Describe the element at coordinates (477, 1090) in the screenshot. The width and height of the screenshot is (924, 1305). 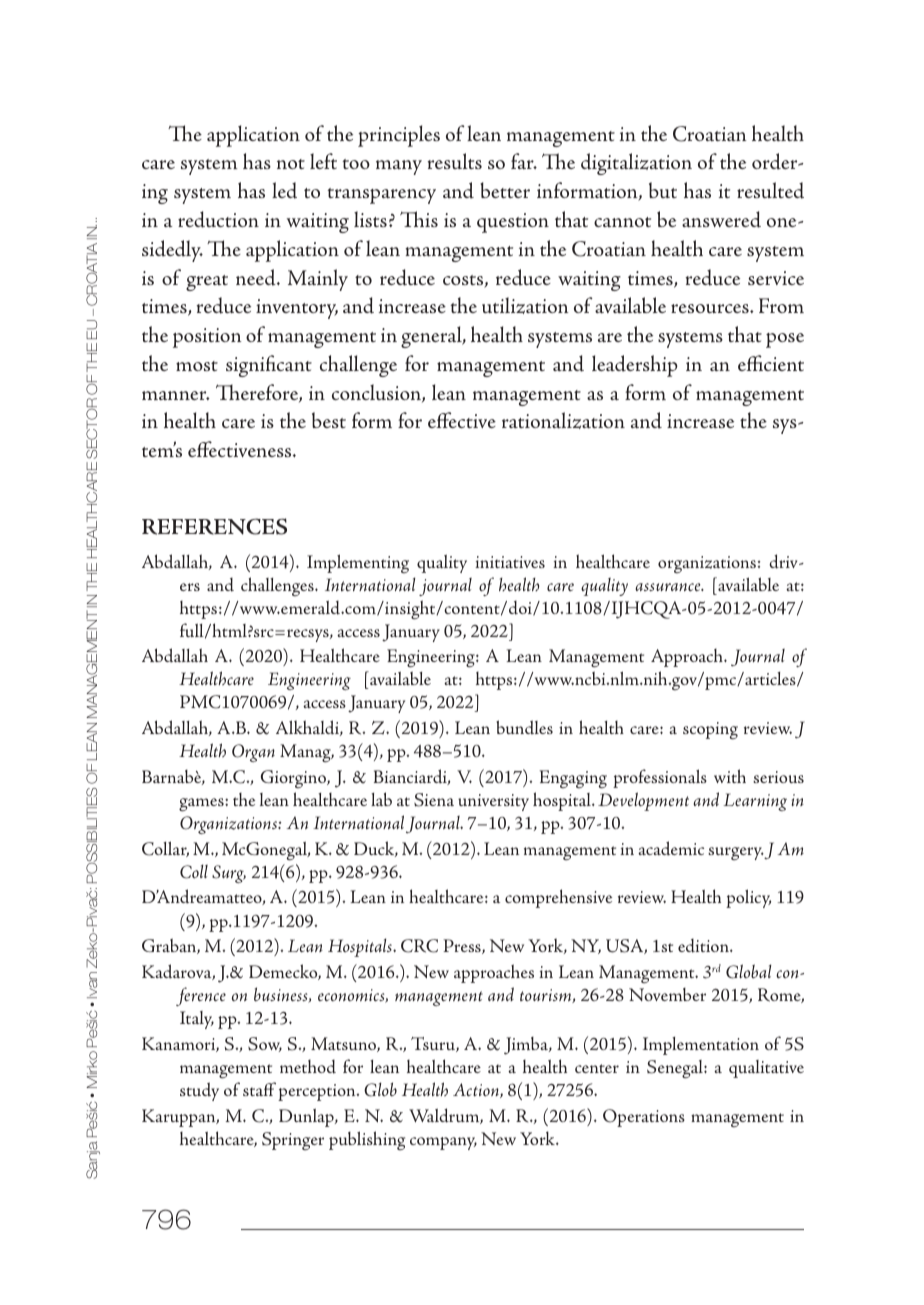
I see `Action` at that location.
